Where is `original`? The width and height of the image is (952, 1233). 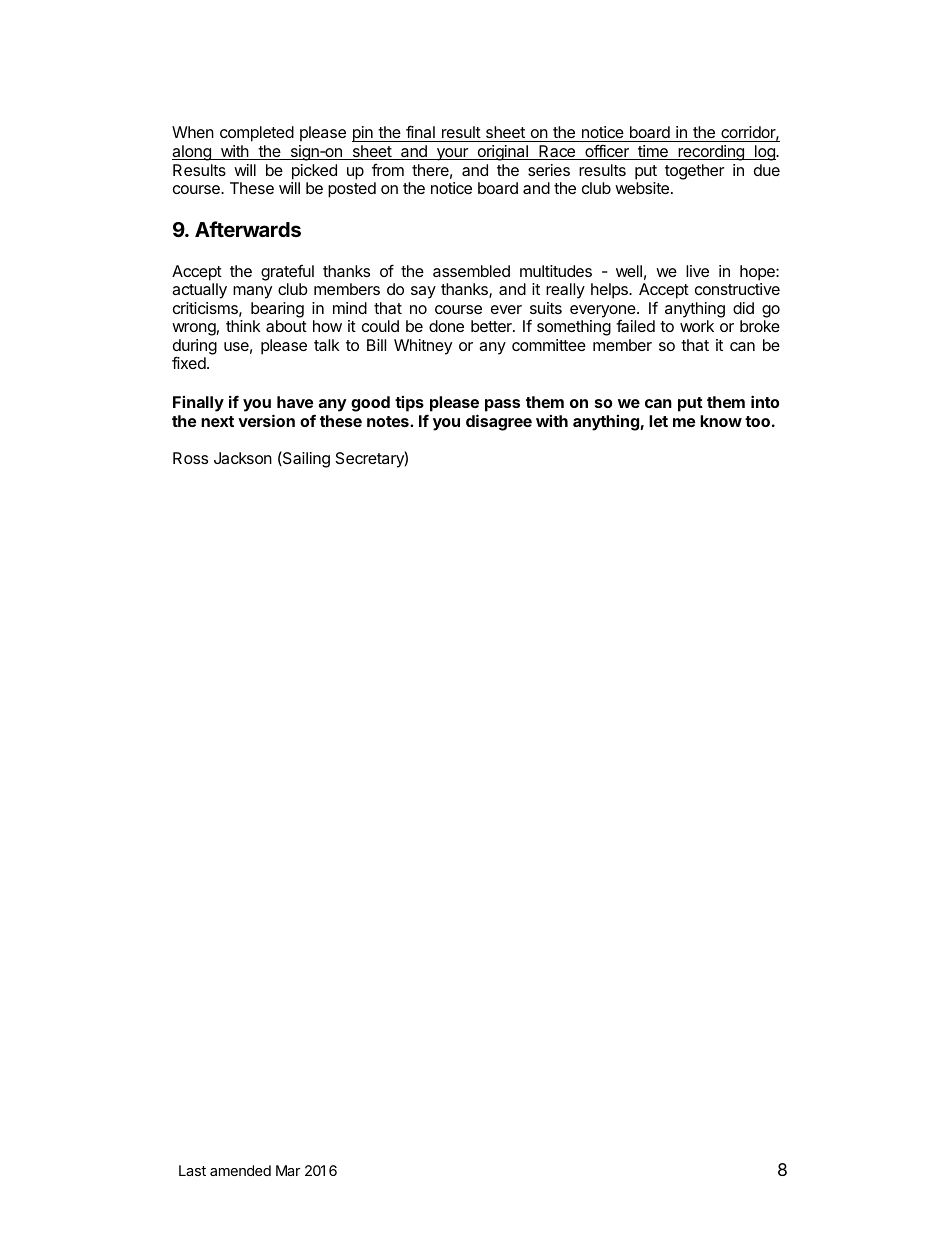 original is located at coordinates (502, 153).
